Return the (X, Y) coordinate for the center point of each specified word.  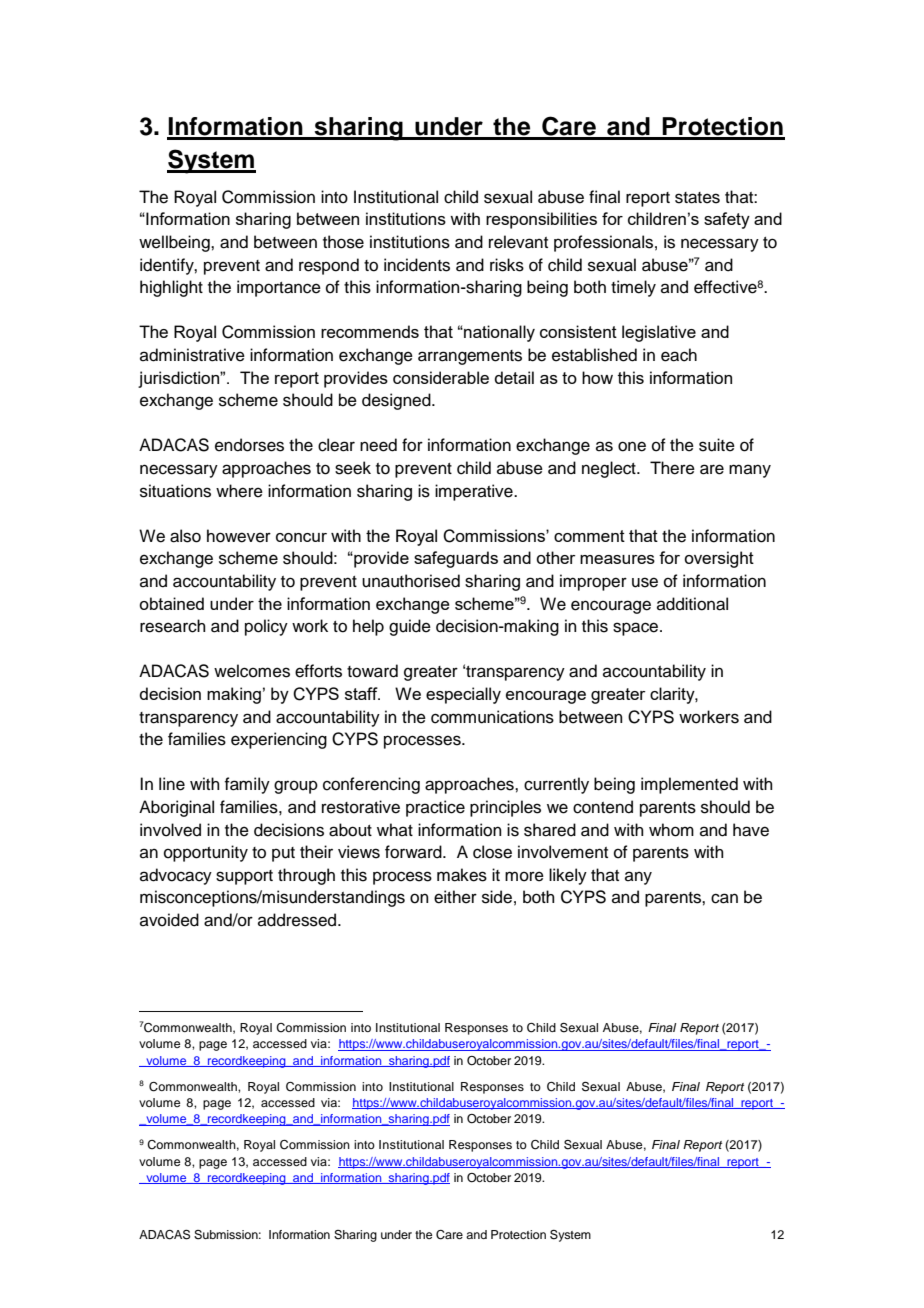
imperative (475, 492)
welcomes (252, 671)
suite (717, 445)
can (724, 898)
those (343, 242)
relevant (518, 242)
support (244, 877)
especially (463, 695)
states (697, 198)
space (637, 629)
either (455, 897)
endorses (249, 445)
